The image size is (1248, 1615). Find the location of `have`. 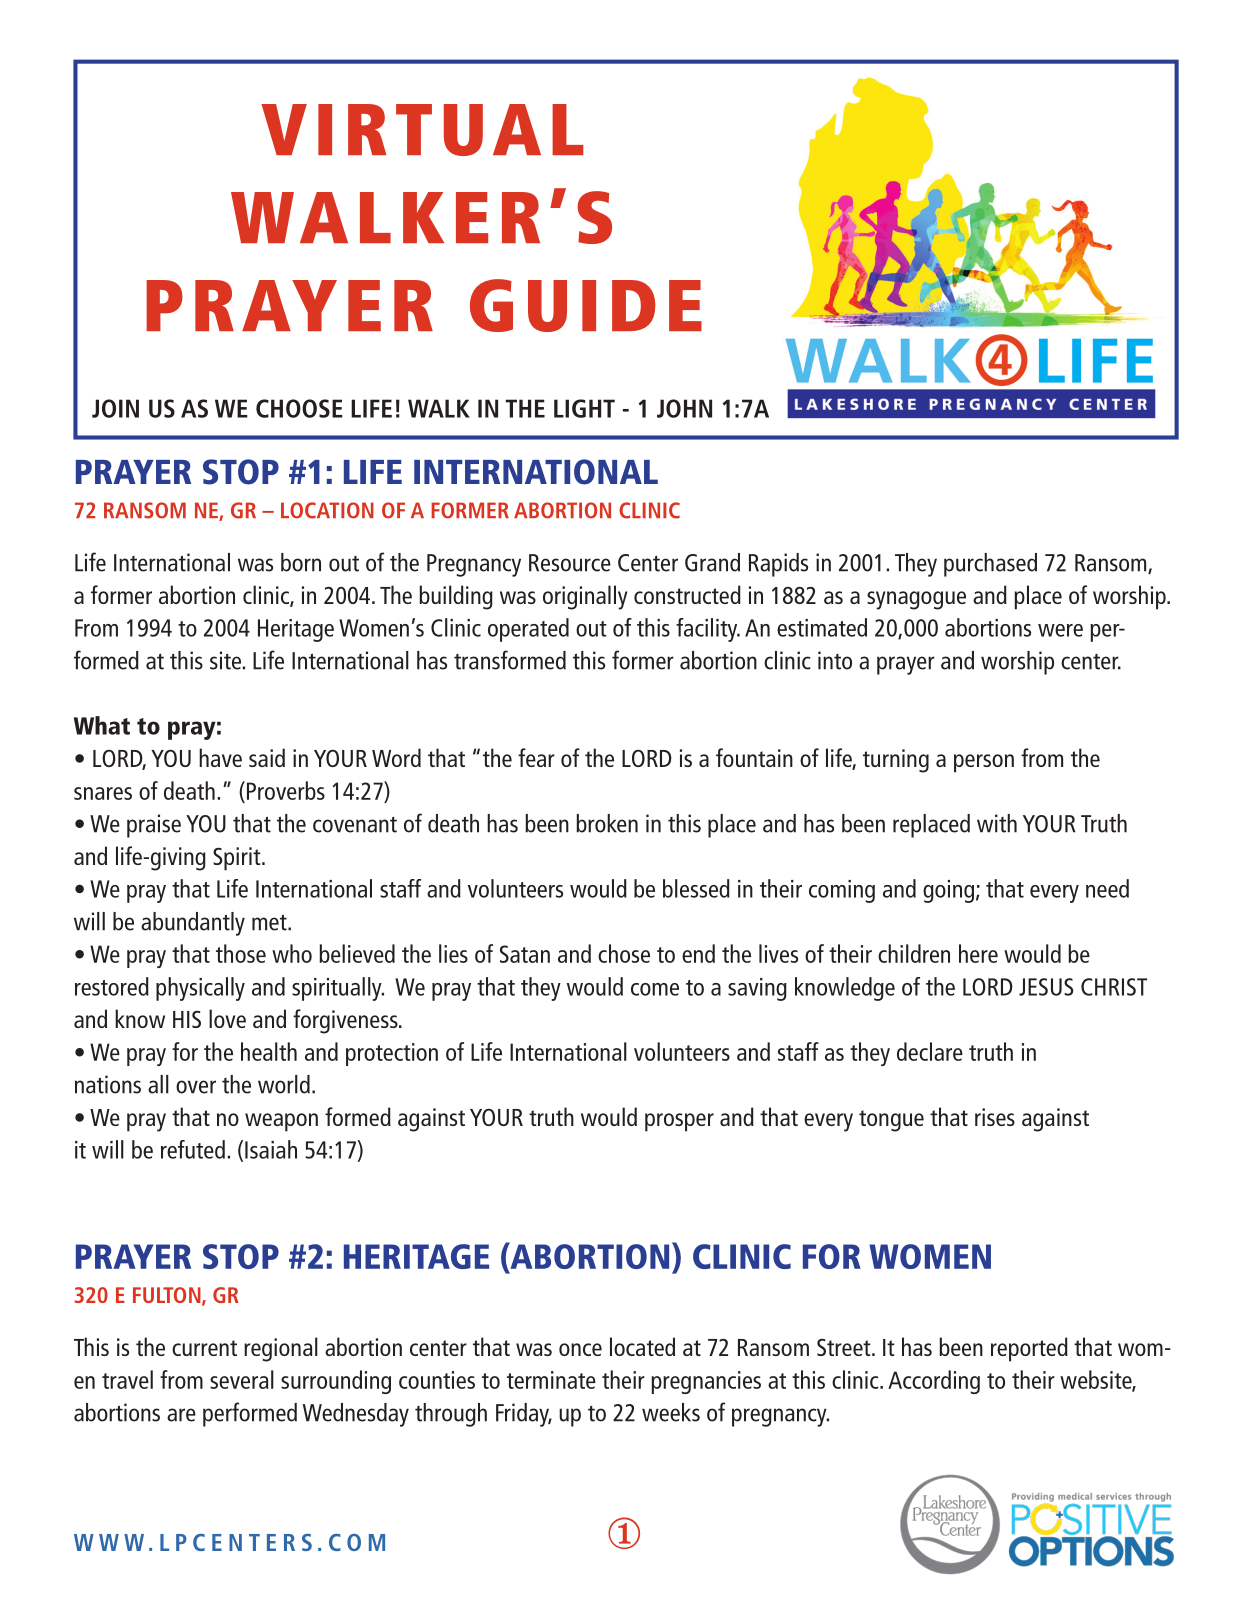

have is located at coordinates (220, 757).
